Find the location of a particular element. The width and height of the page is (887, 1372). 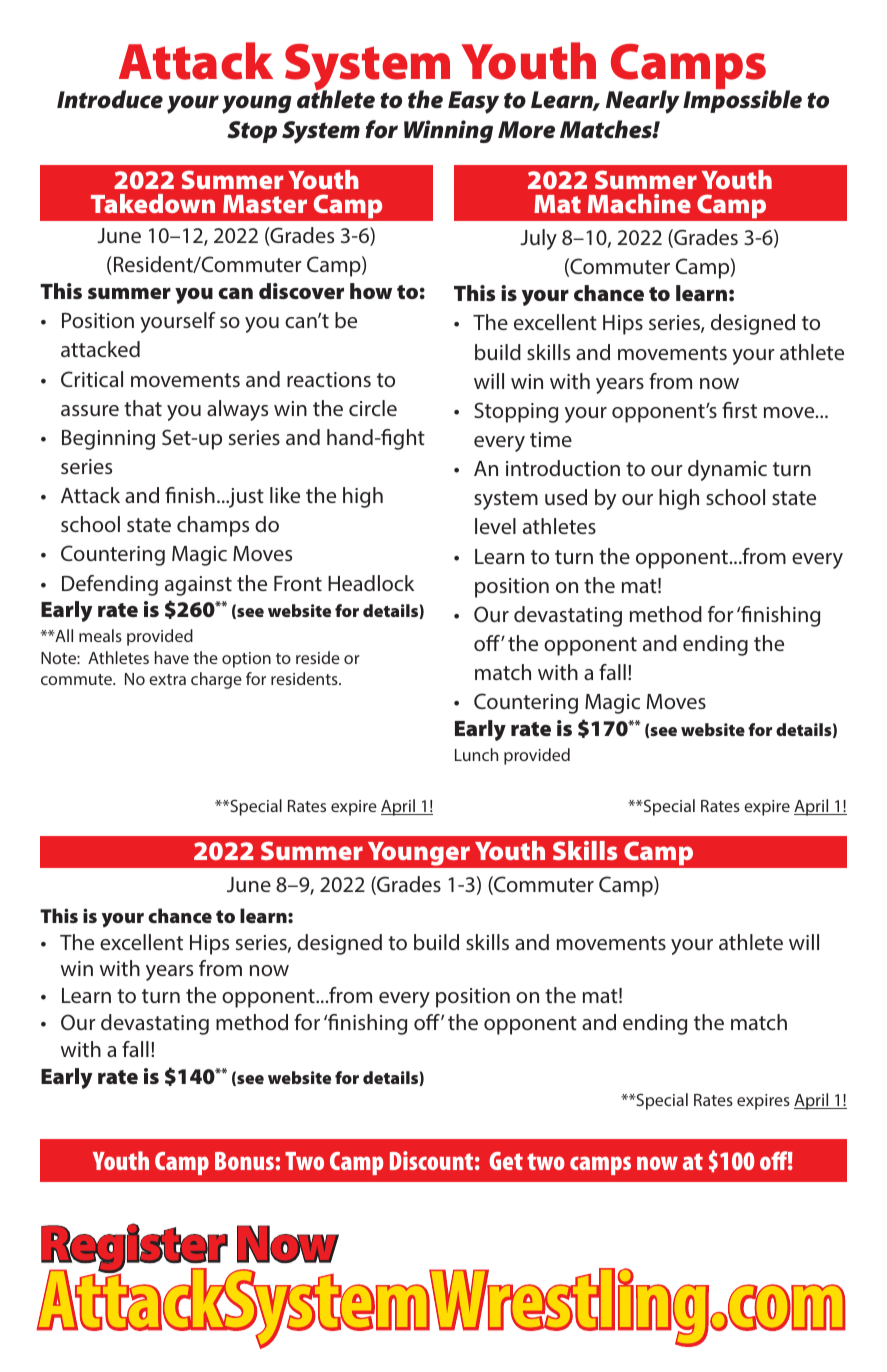

Get is located at coordinates (506, 1161).
